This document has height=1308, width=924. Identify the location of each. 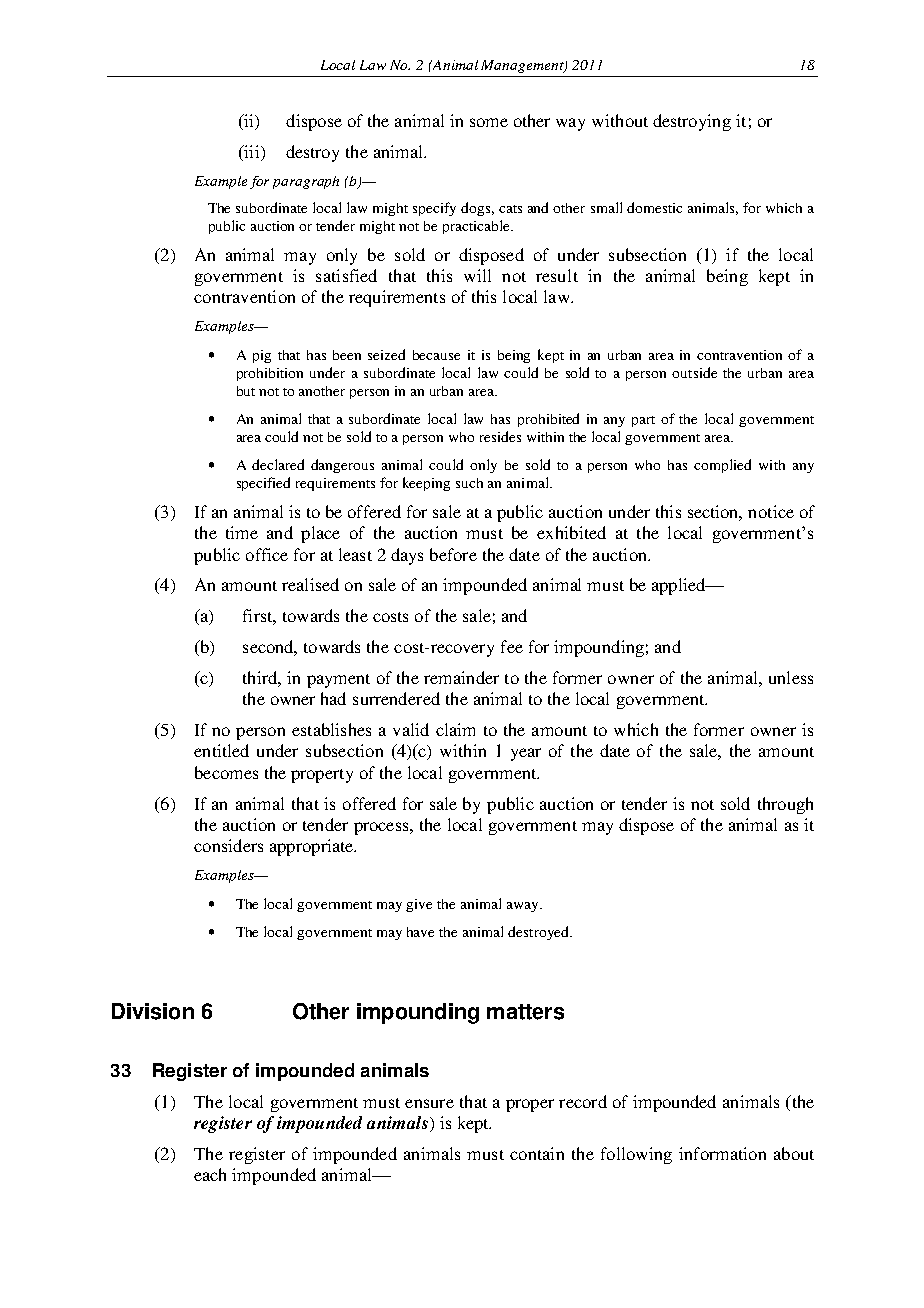
(210, 1174).
